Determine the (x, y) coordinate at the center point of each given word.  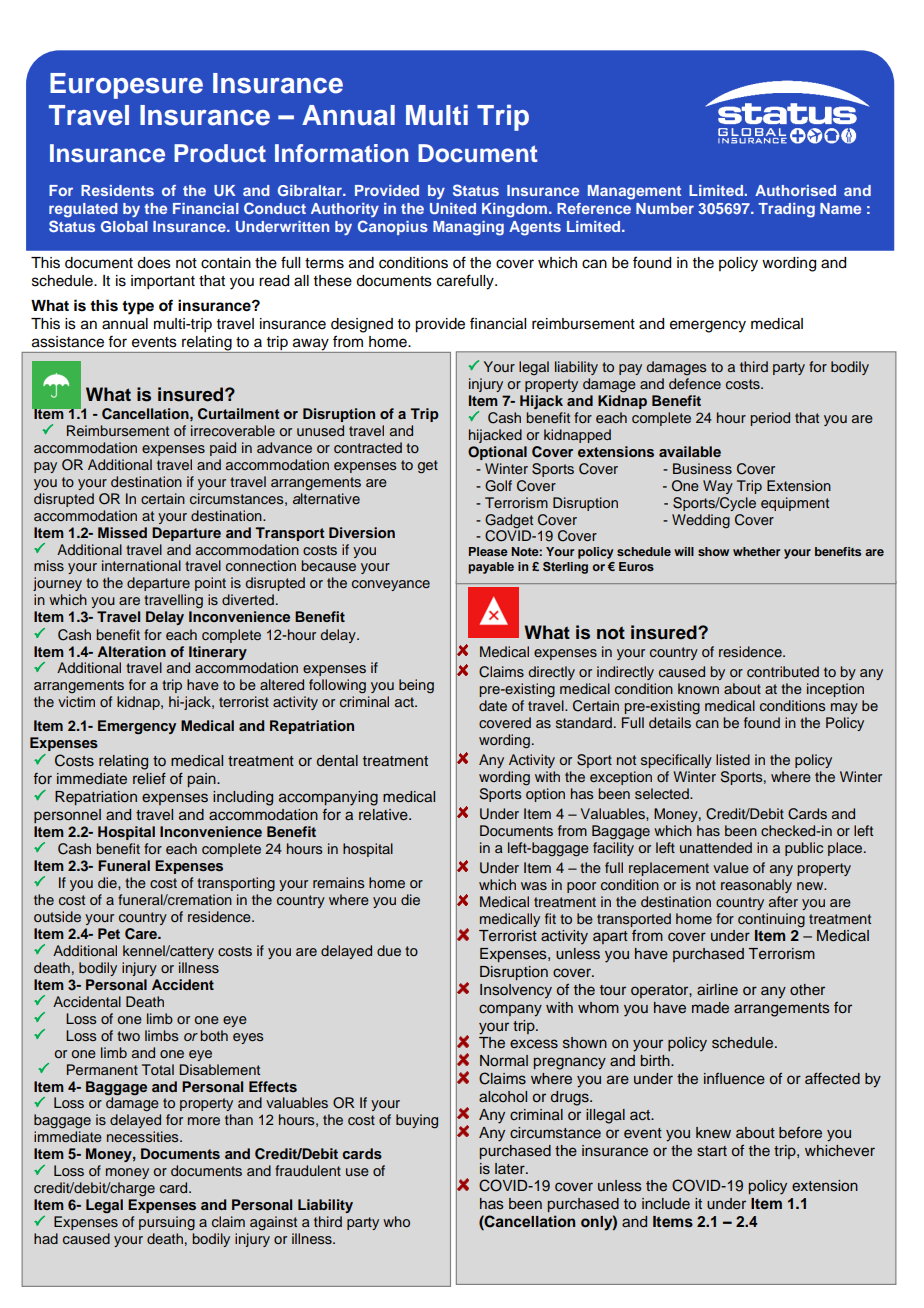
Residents (117, 190)
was (534, 886)
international (141, 565)
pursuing (167, 1223)
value (731, 867)
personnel (67, 816)
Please (488, 551)
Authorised (795, 190)
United (453, 208)
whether (756, 551)
